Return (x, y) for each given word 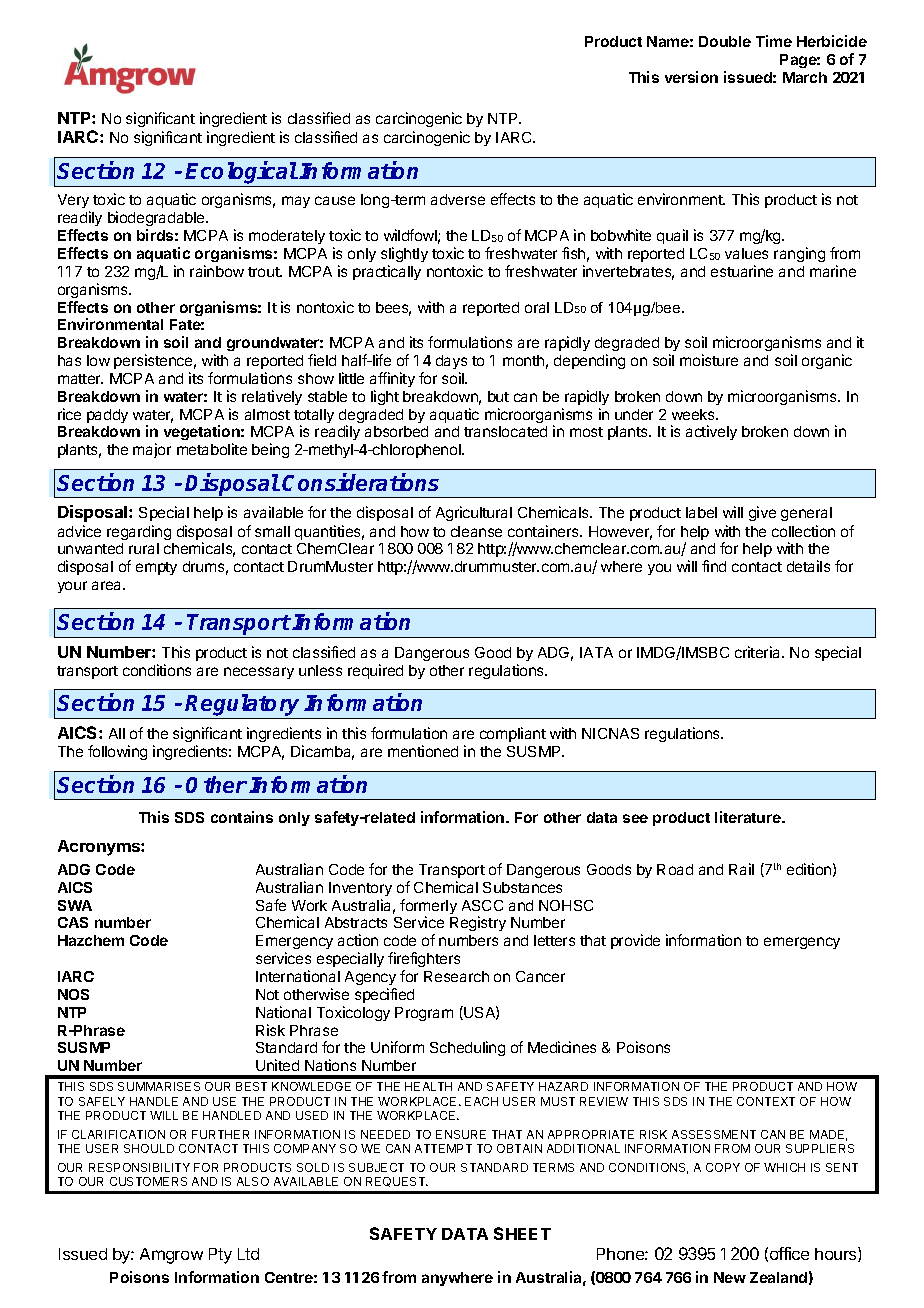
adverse (458, 199)
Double (725, 41)
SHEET (522, 1233)
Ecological (241, 174)
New (730, 1277)
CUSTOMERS (148, 1181)
